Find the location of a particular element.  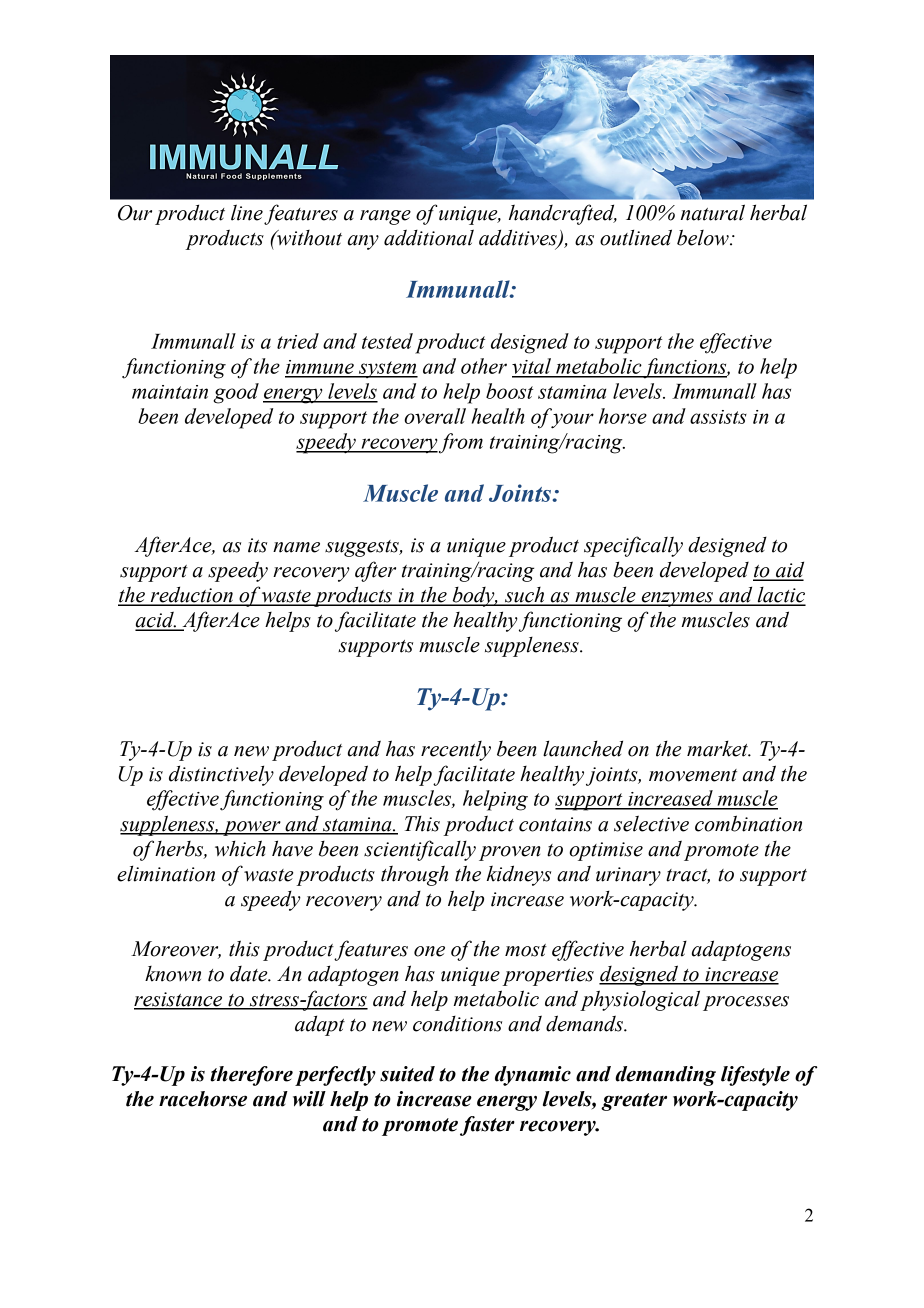

acid is located at coordinates (155, 620).
